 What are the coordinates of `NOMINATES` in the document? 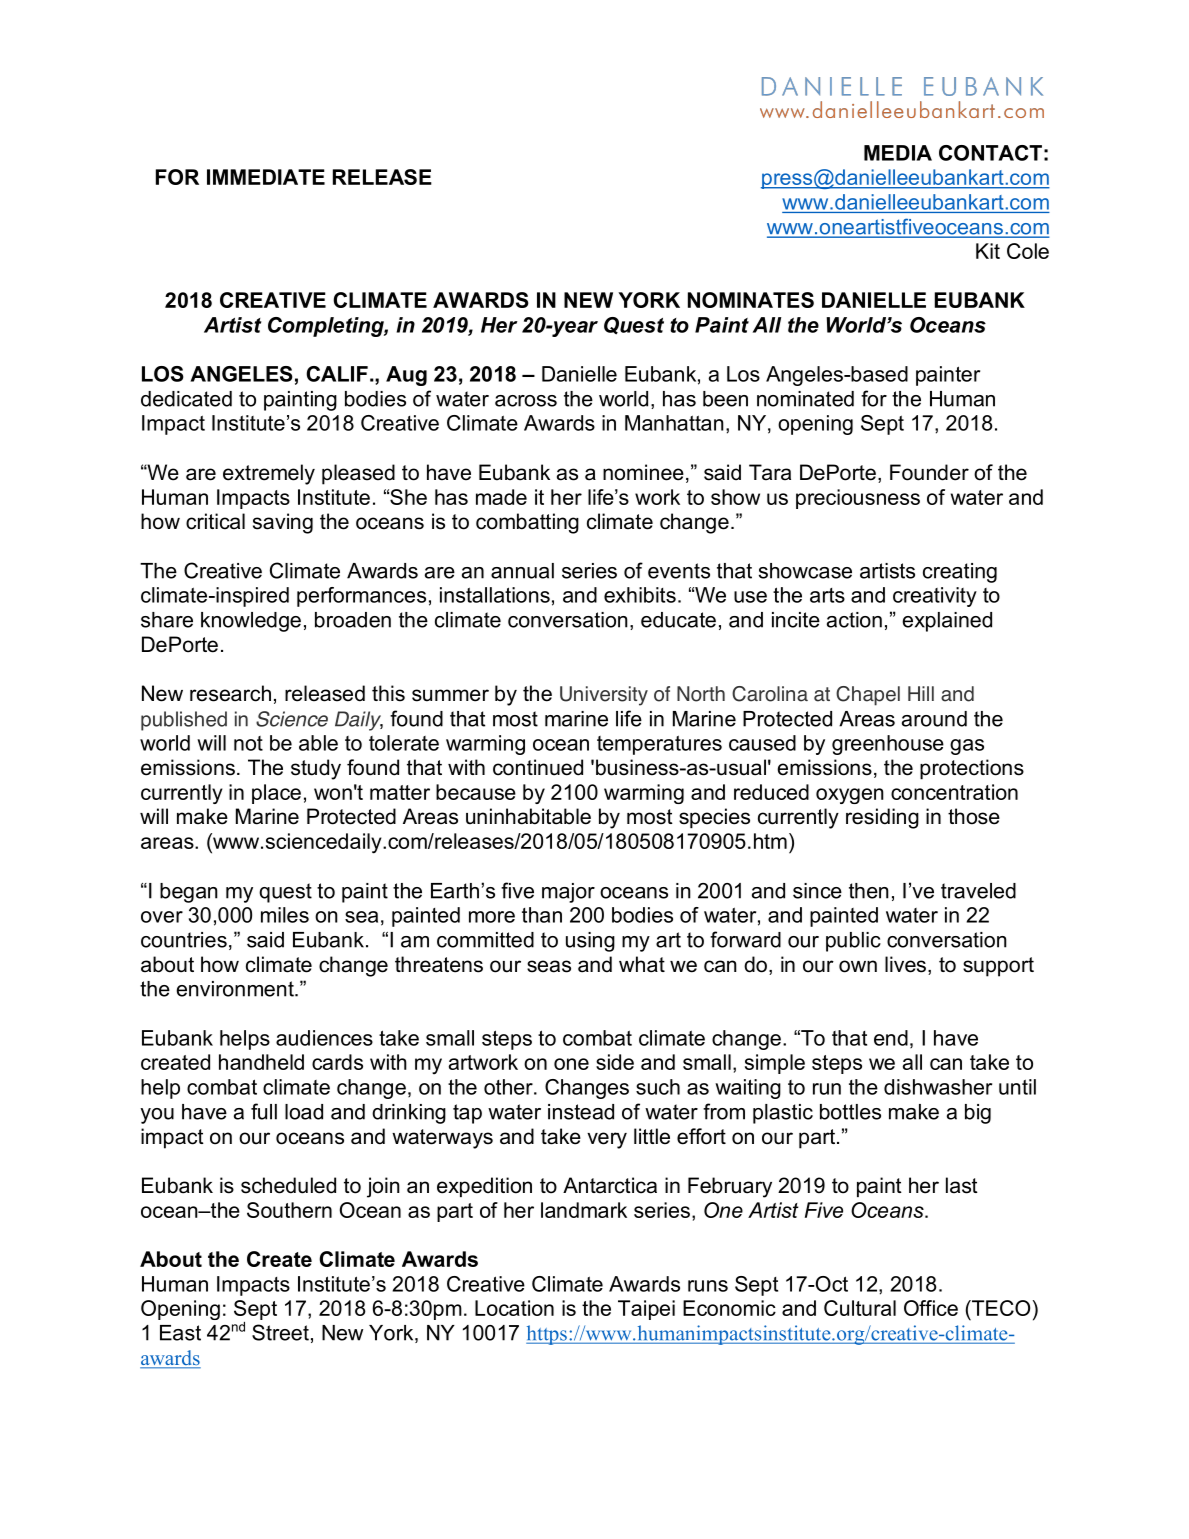 It's located at (751, 300).
